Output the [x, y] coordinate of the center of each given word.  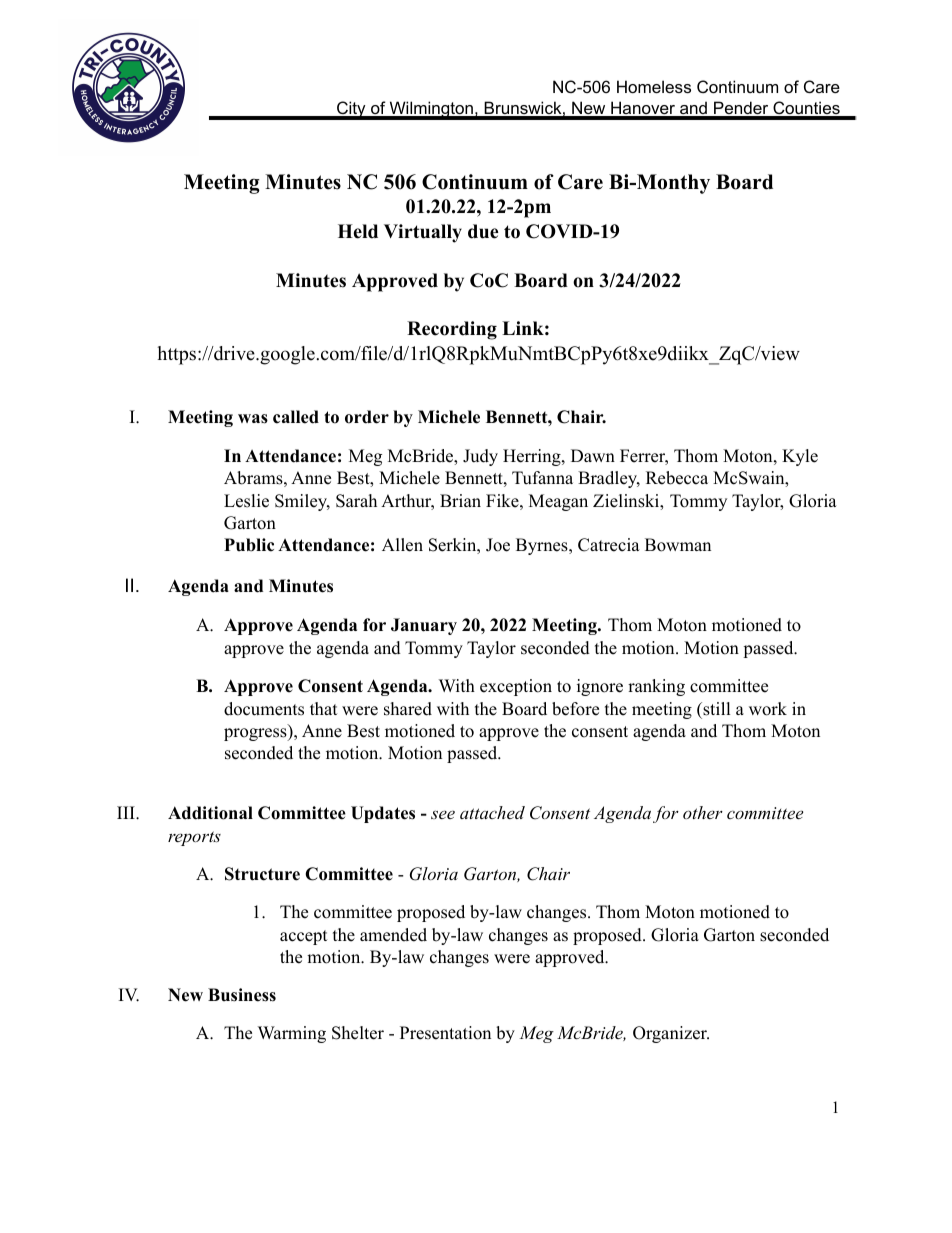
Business [242, 995]
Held [358, 231]
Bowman [678, 545]
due [483, 231]
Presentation [445, 1033]
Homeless [654, 86]
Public [249, 545]
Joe [498, 545]
